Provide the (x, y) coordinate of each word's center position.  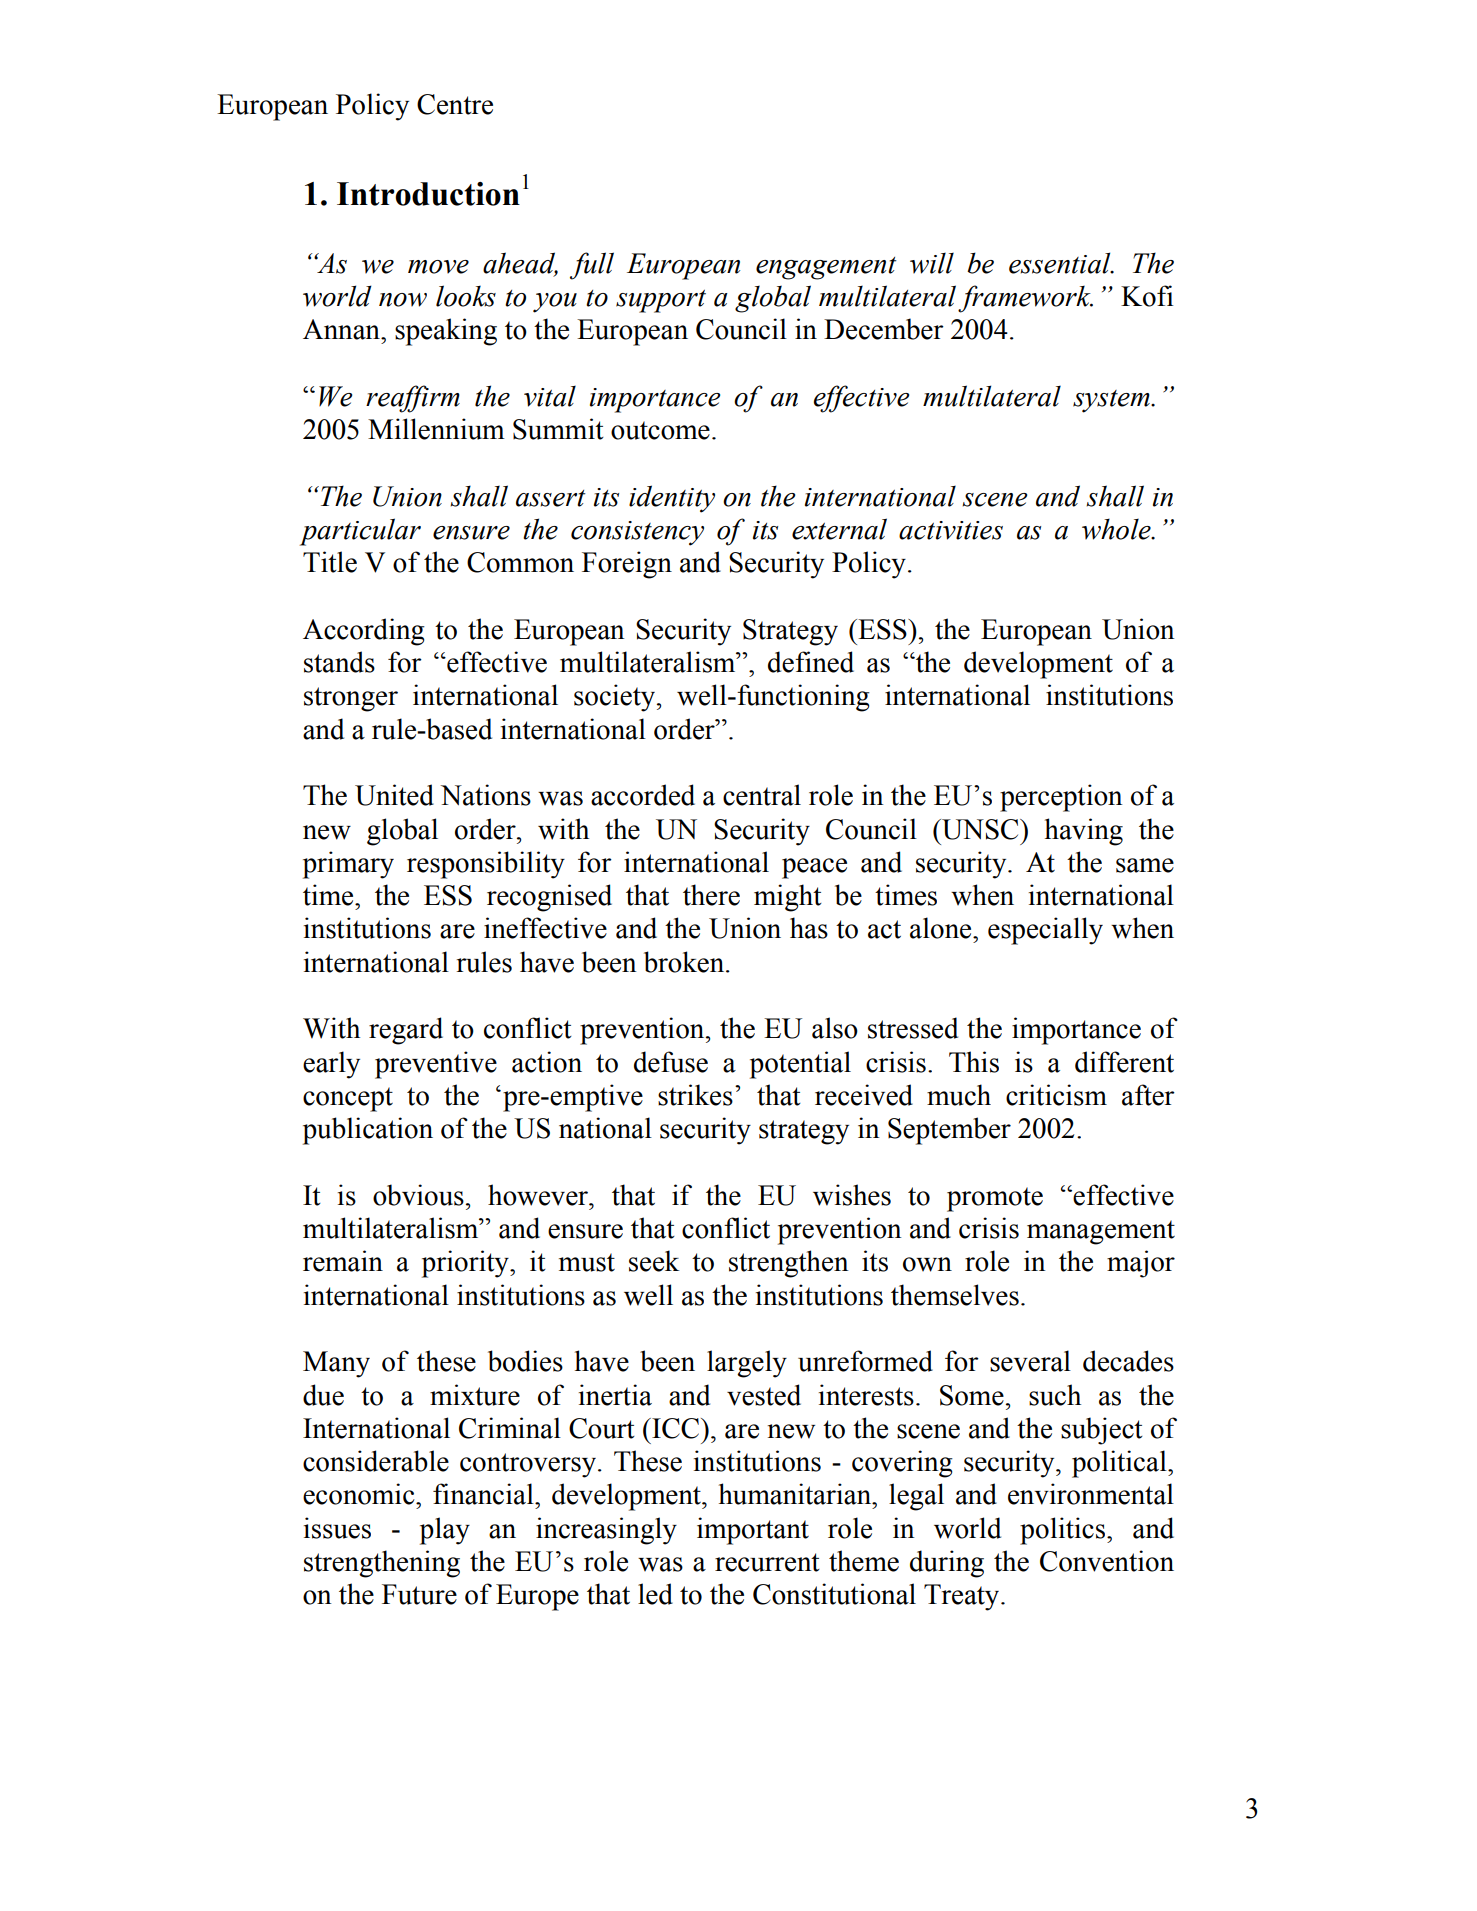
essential (1061, 263)
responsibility (486, 865)
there (711, 895)
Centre (455, 104)
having (1084, 832)
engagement (826, 268)
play (445, 1531)
